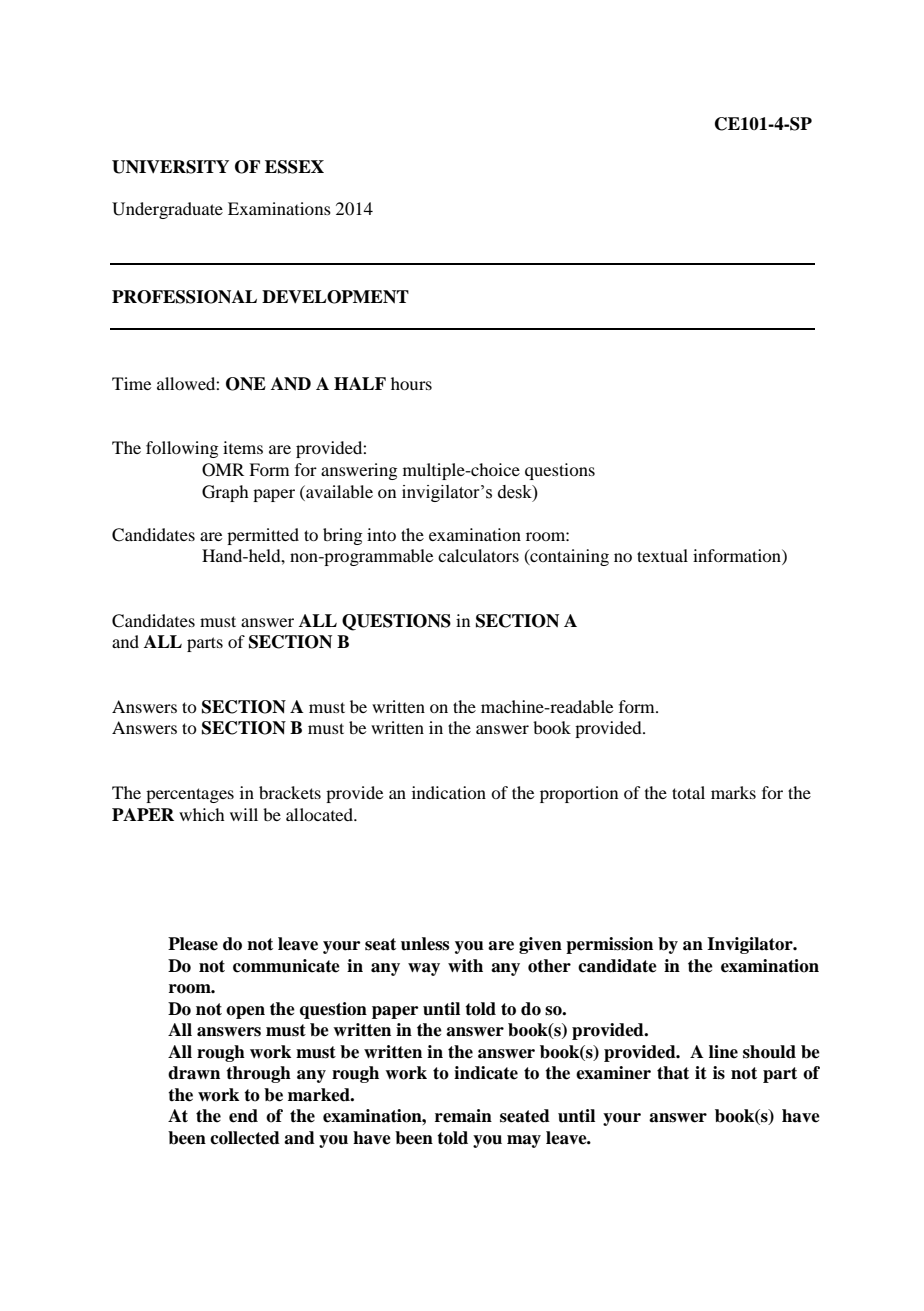  What do you see at coordinates (263, 536) in the image?
I see `permitted` at bounding box center [263, 536].
